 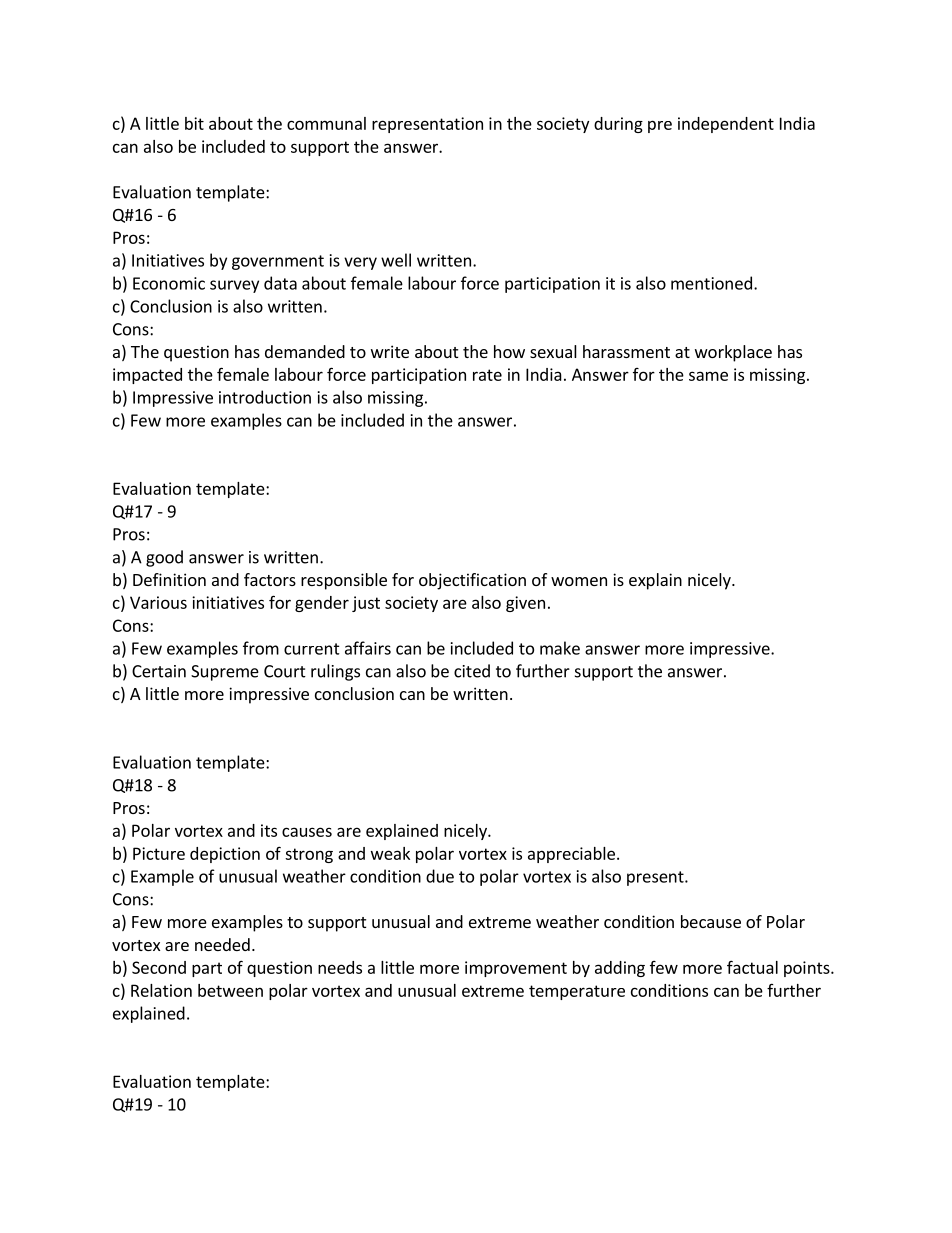 I want to click on introduction, so click(x=265, y=397).
